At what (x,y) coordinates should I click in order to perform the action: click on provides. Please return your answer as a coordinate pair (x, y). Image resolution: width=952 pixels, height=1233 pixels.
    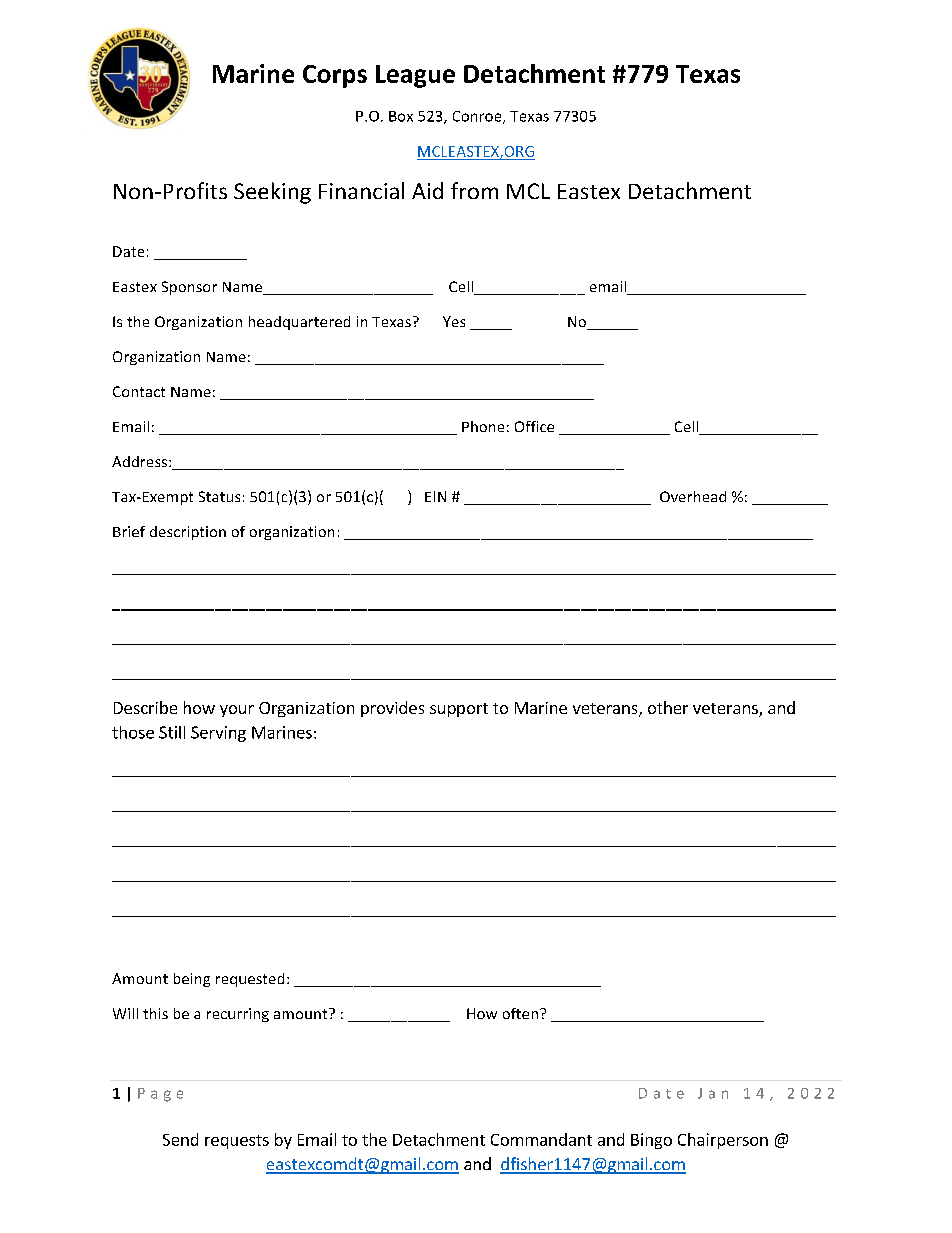
    Looking at the image, I should click on (392, 709).
